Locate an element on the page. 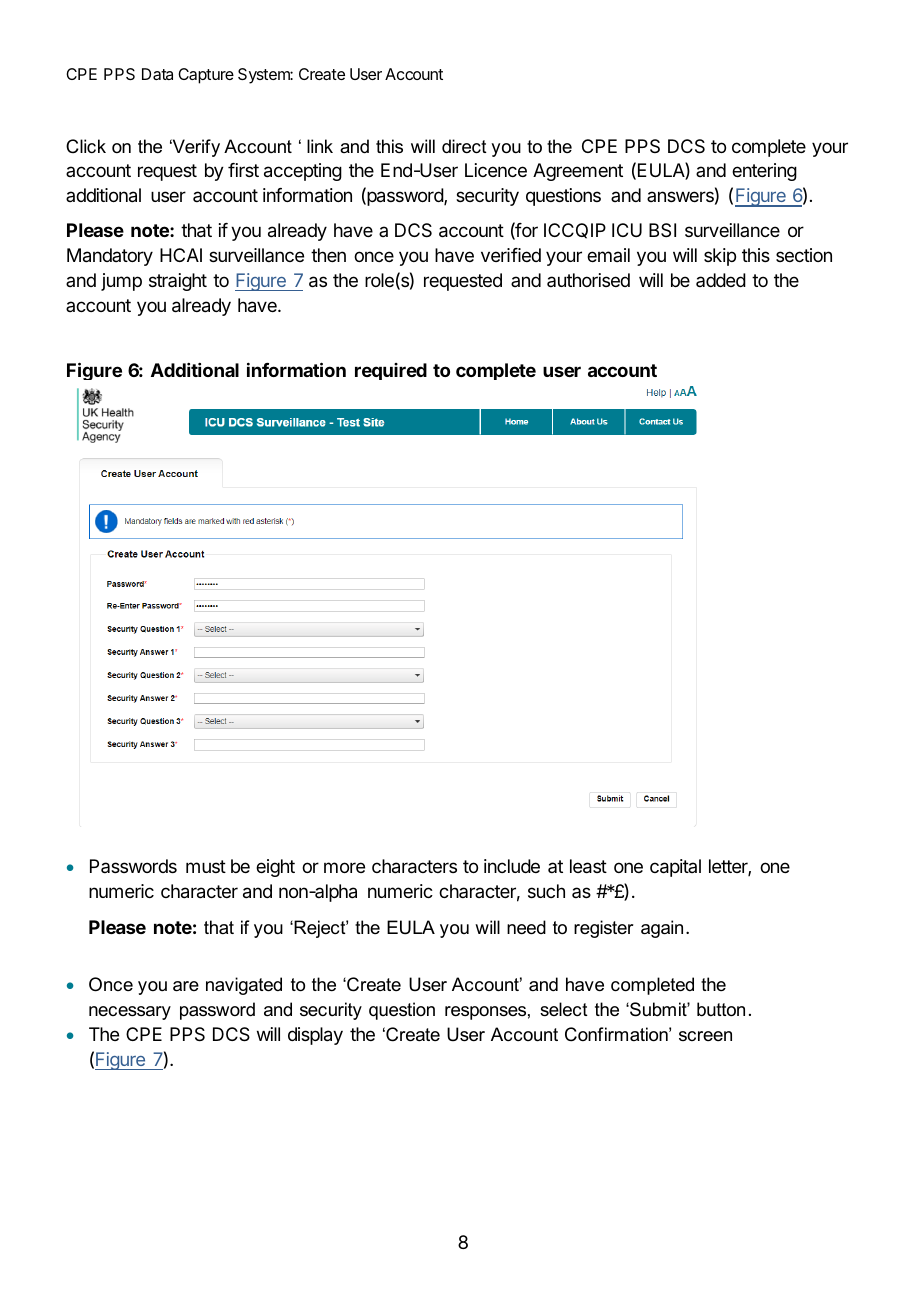 The image size is (924, 1308). authorised is located at coordinates (588, 280).
